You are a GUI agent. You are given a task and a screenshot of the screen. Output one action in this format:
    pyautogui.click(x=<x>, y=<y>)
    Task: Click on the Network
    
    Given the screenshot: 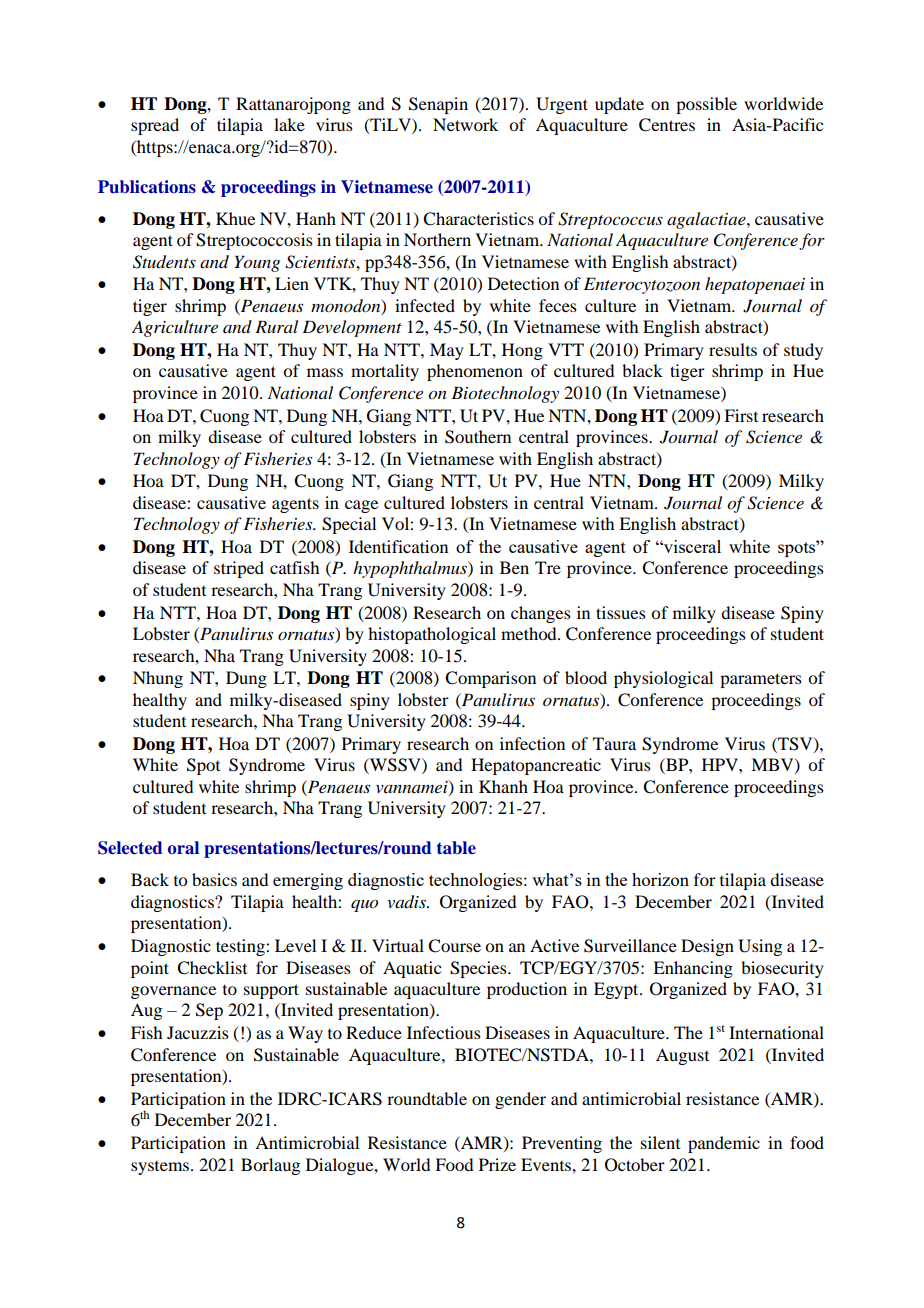 What is the action you would take?
    pyautogui.click(x=465, y=124)
